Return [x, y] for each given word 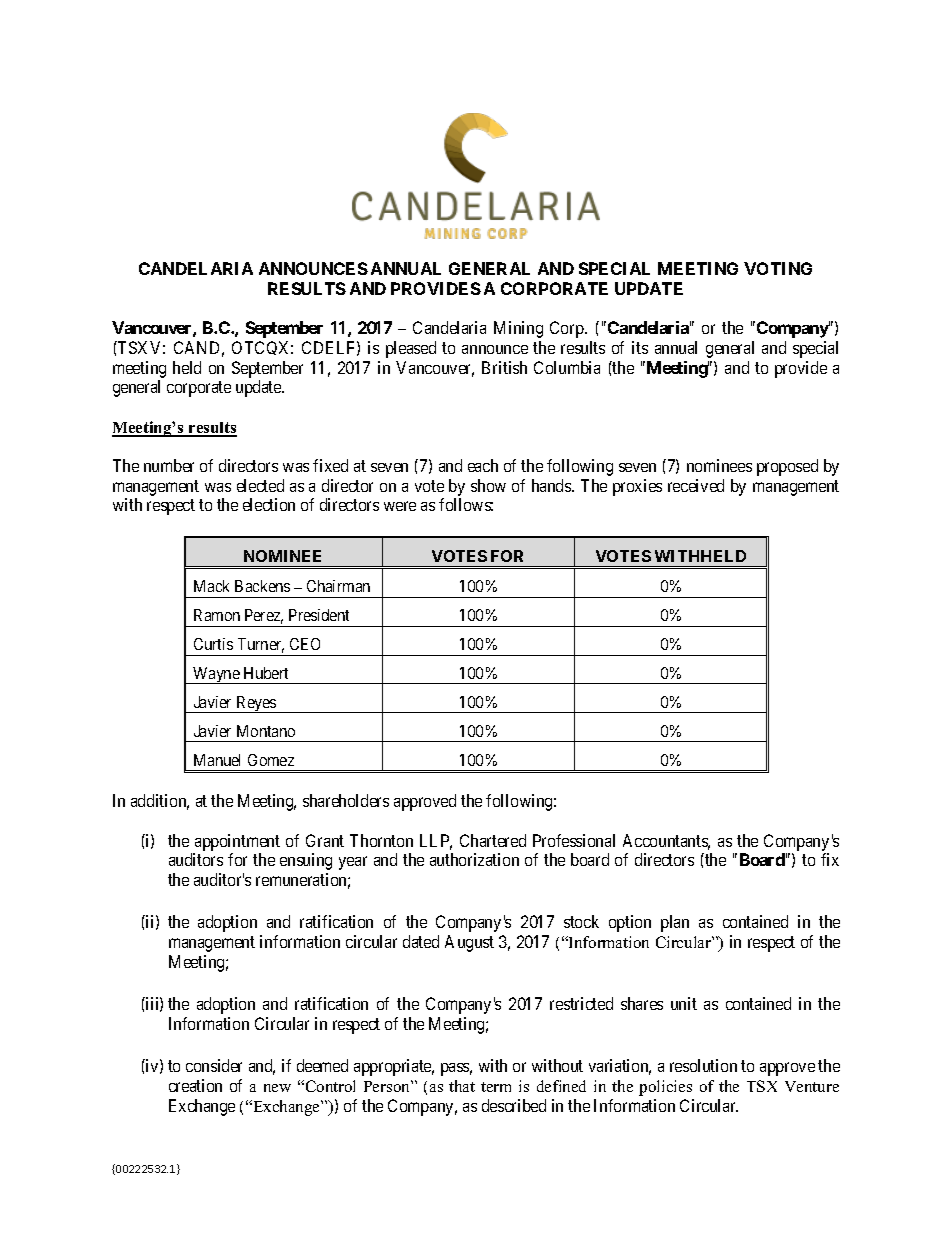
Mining [518, 329]
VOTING [778, 268]
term [496, 1087]
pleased [411, 349]
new [277, 1088]
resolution [703, 1065]
